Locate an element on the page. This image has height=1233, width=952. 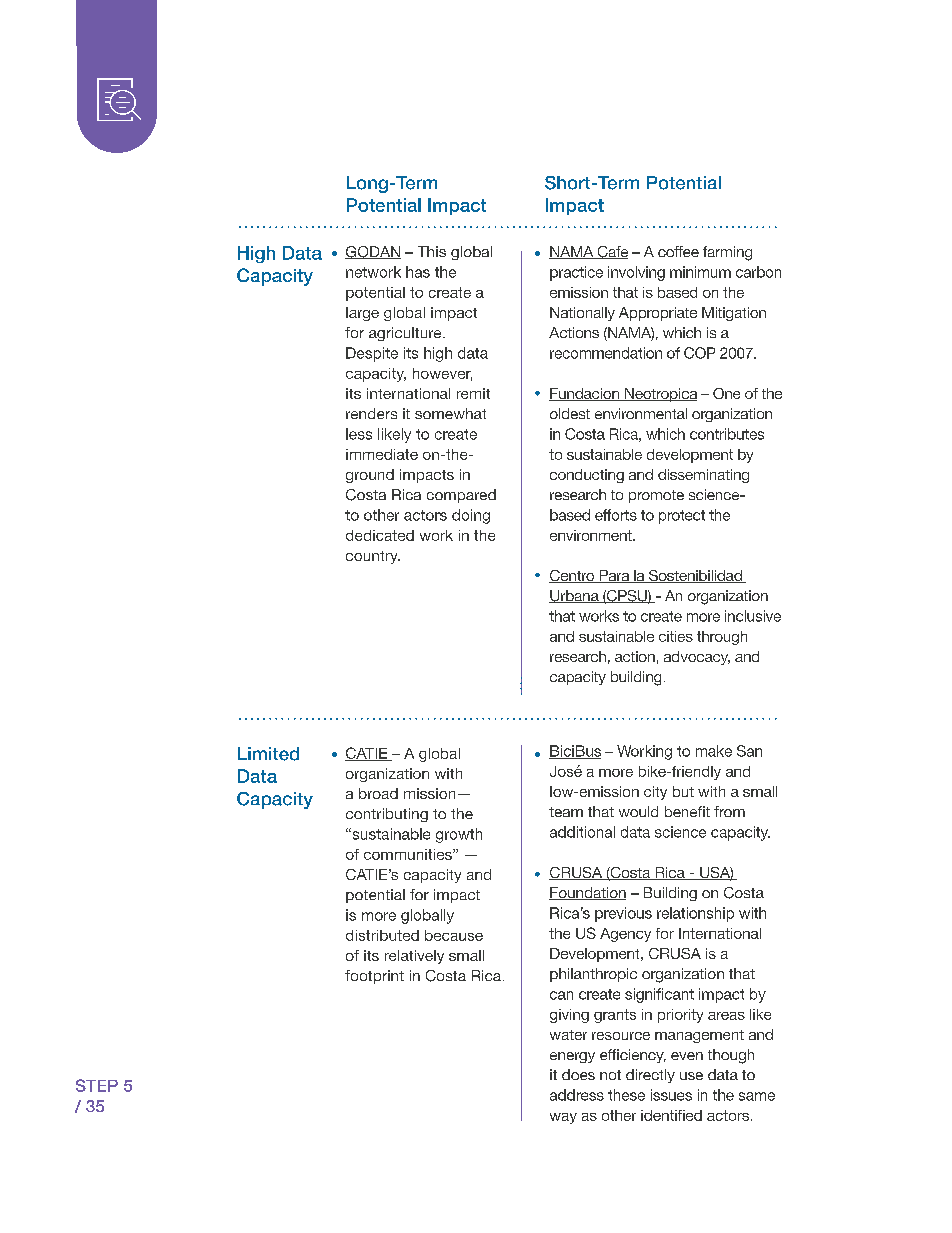
growth is located at coordinates (459, 835).
